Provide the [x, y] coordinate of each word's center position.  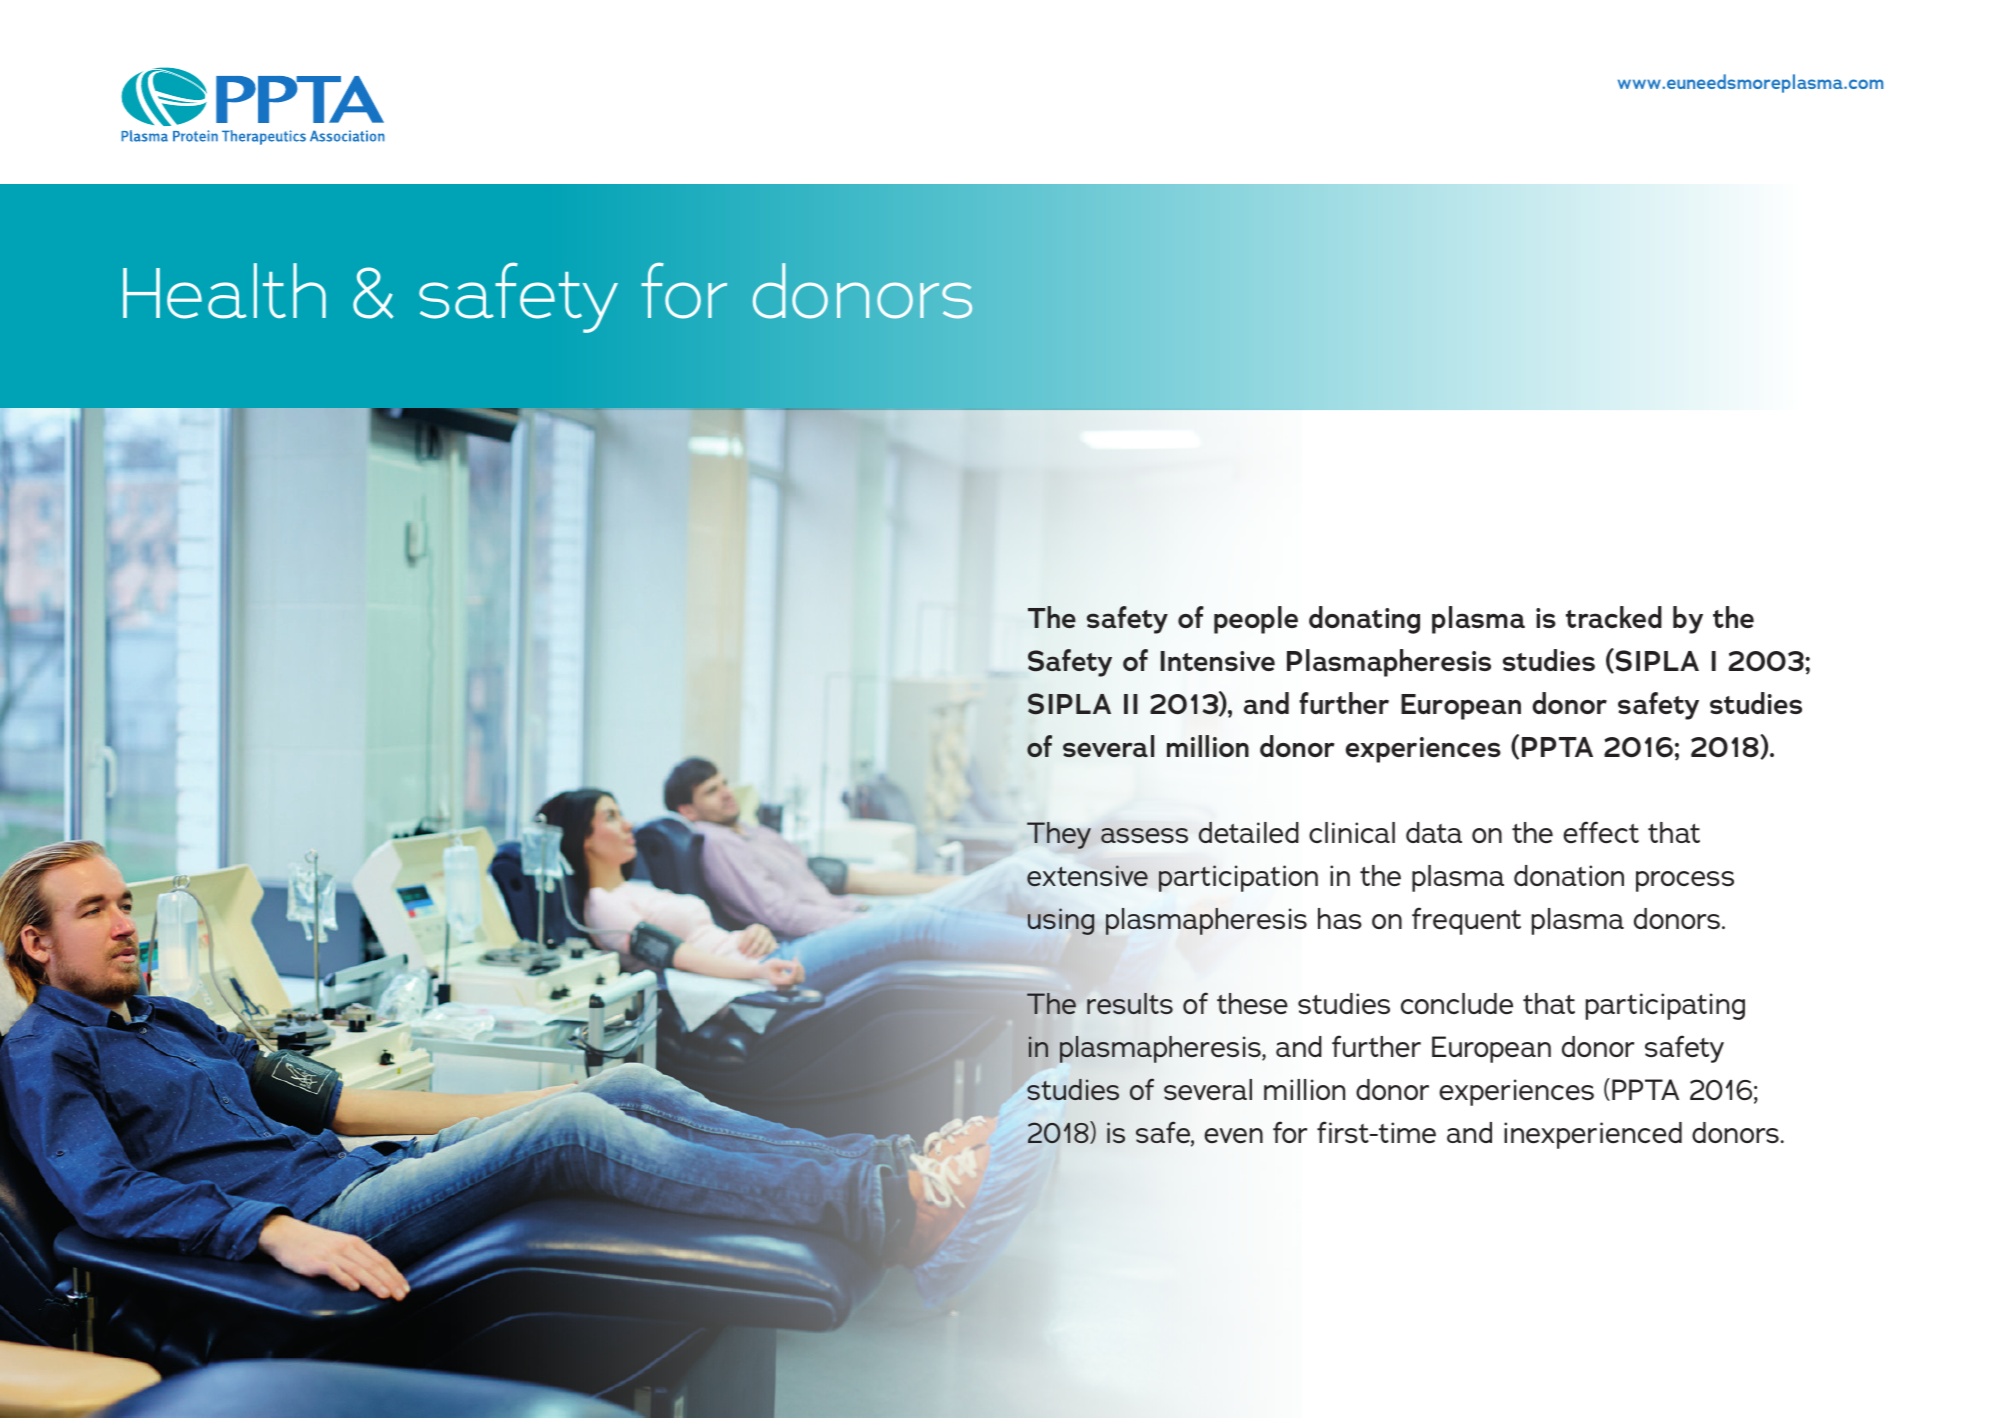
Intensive [1218, 661]
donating [1364, 620]
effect [1601, 832]
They [1059, 835]
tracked [1614, 617]
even [1233, 1135]
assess [1144, 835]
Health [224, 291]
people [1256, 620]
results [1130, 1003]
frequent [1466, 921]
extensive [1087, 876]
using [1061, 921]
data [1434, 832]
